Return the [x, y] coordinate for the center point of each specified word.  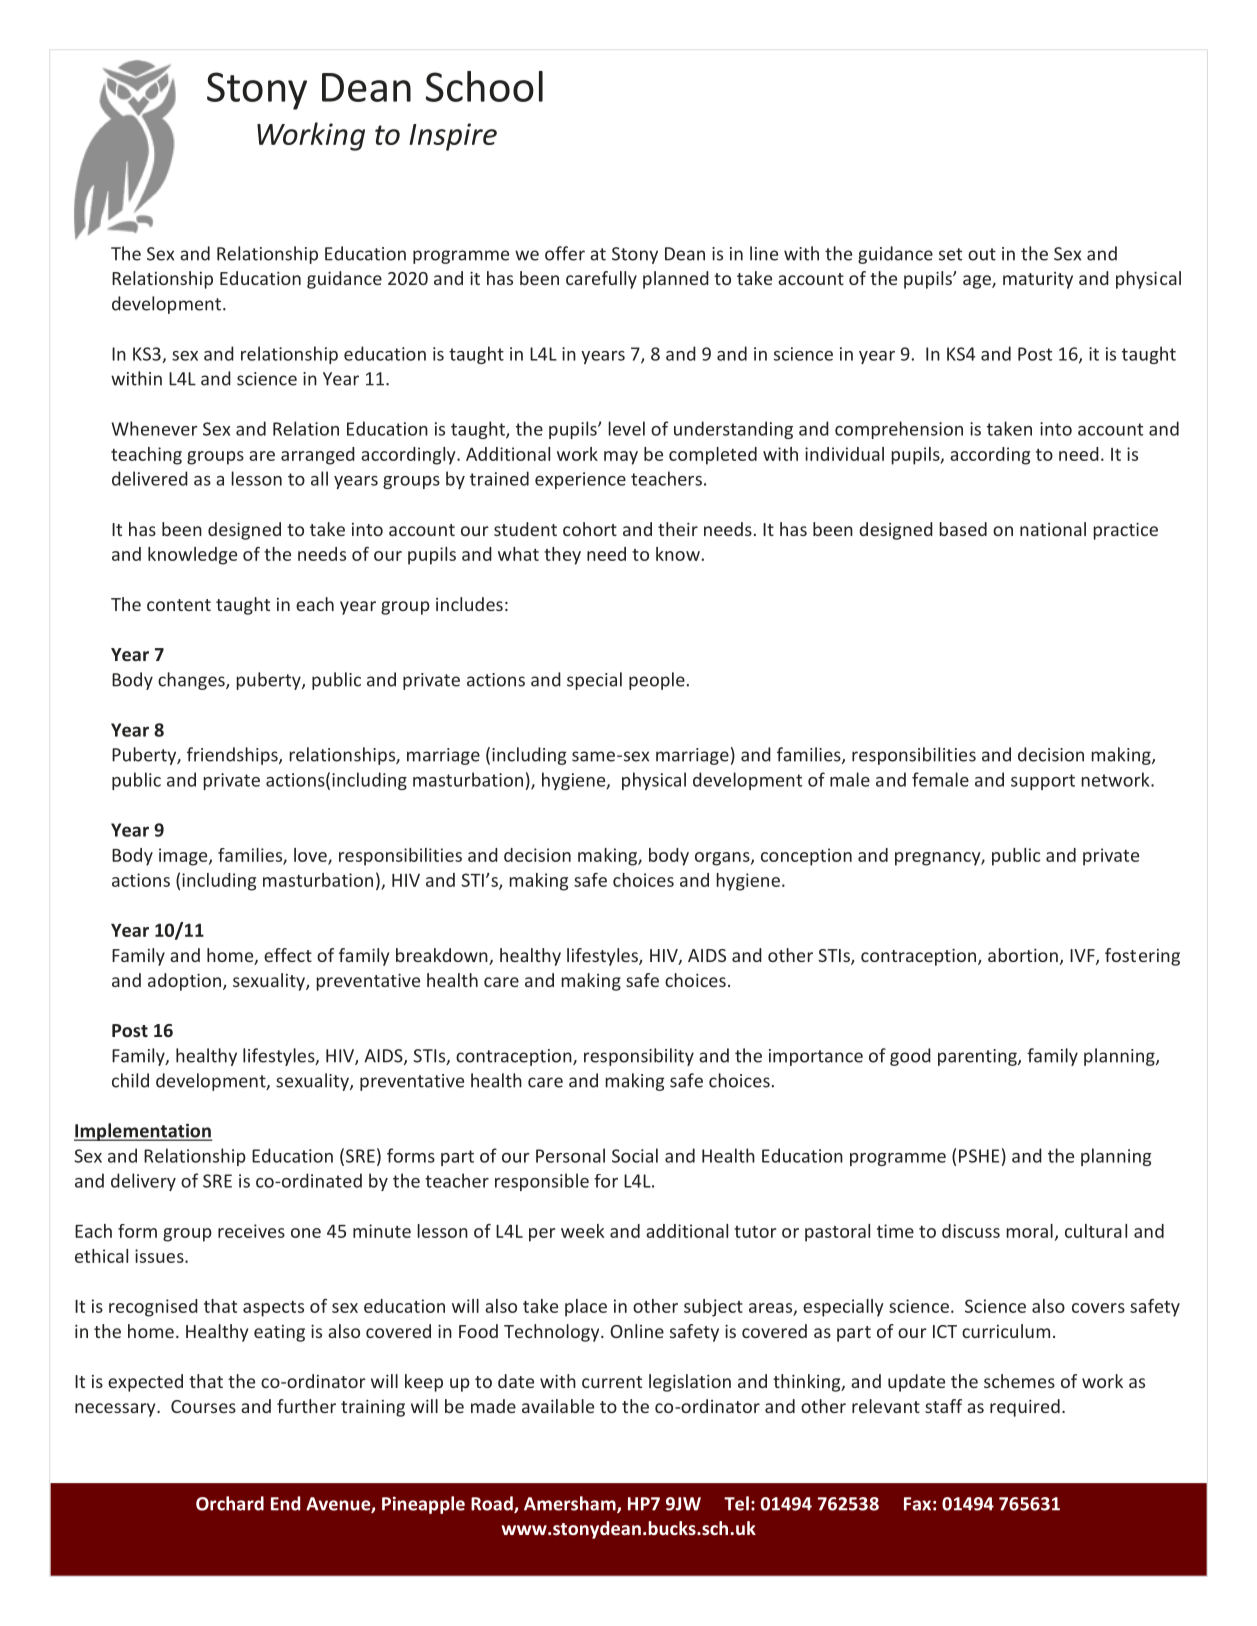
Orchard [230, 1503]
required [1025, 1408]
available [558, 1406]
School [484, 86]
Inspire [453, 137]
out [982, 254]
